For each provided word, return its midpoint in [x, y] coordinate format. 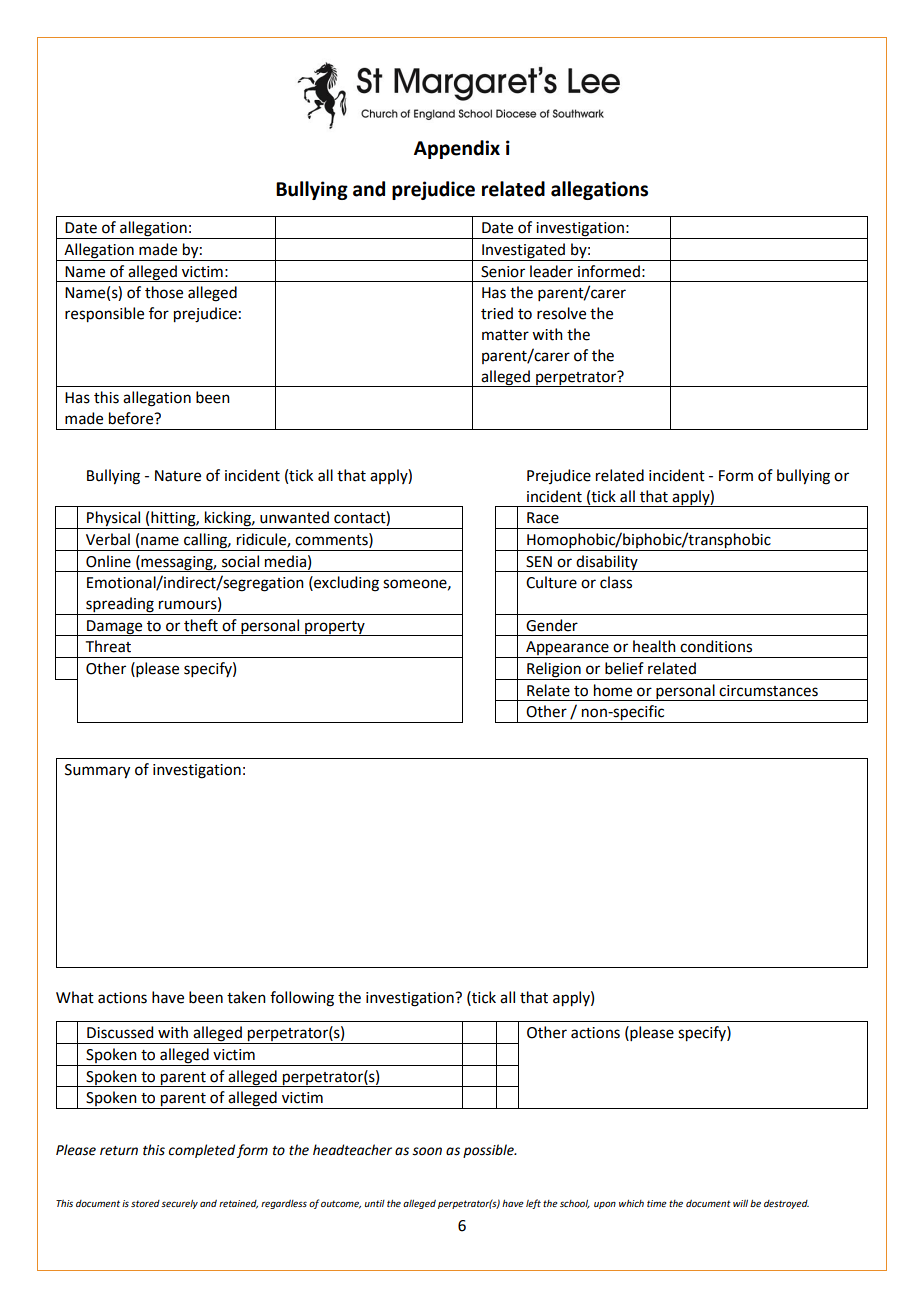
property [335, 628]
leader [551, 271]
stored [145, 1203]
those [164, 292]
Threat [108, 646]
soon [427, 1151]
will [740, 1203]
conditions [716, 646]
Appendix [457, 149]
